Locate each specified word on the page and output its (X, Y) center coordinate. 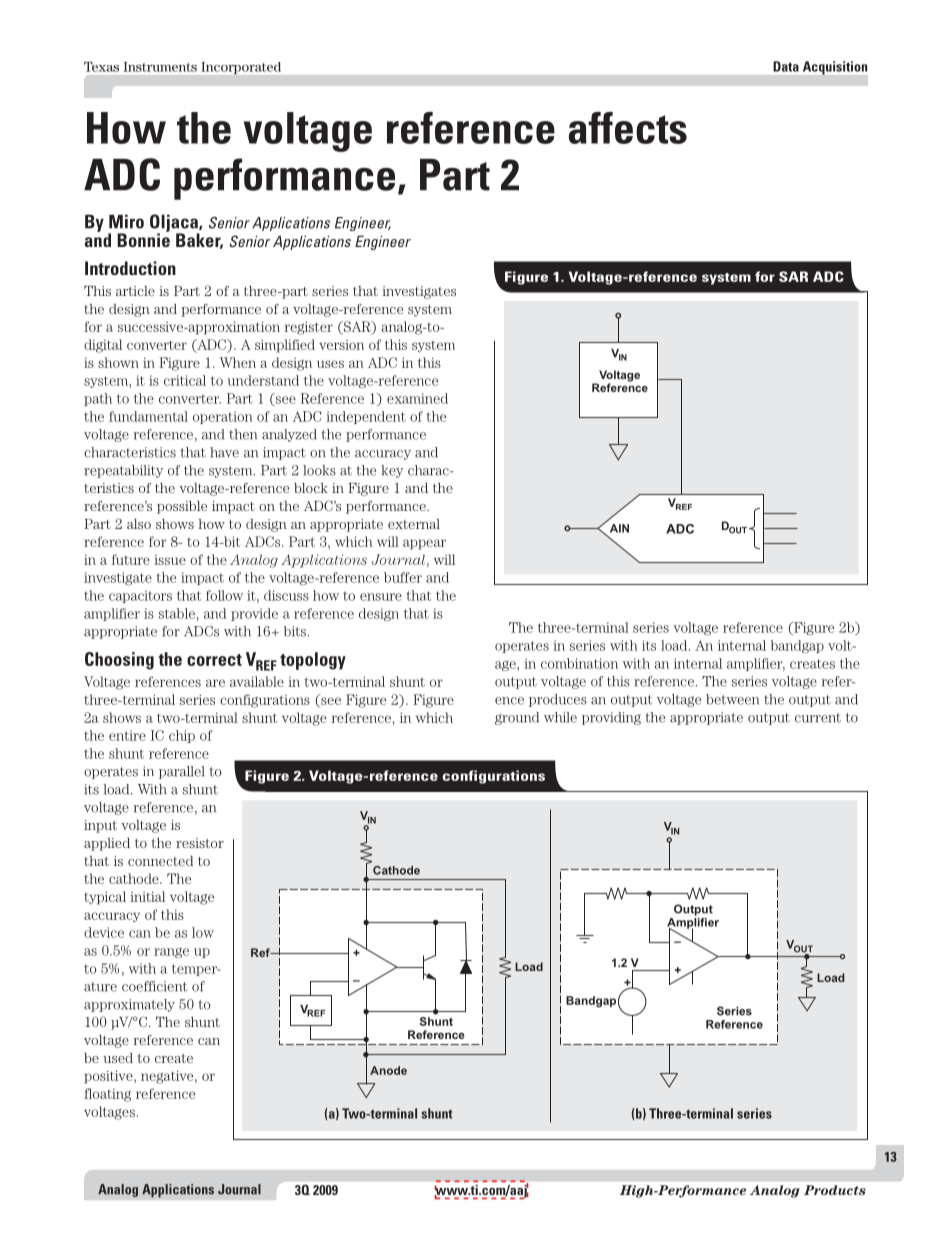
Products (835, 1190)
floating (107, 1095)
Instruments (160, 67)
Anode (388, 1070)
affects (628, 128)
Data (786, 66)
